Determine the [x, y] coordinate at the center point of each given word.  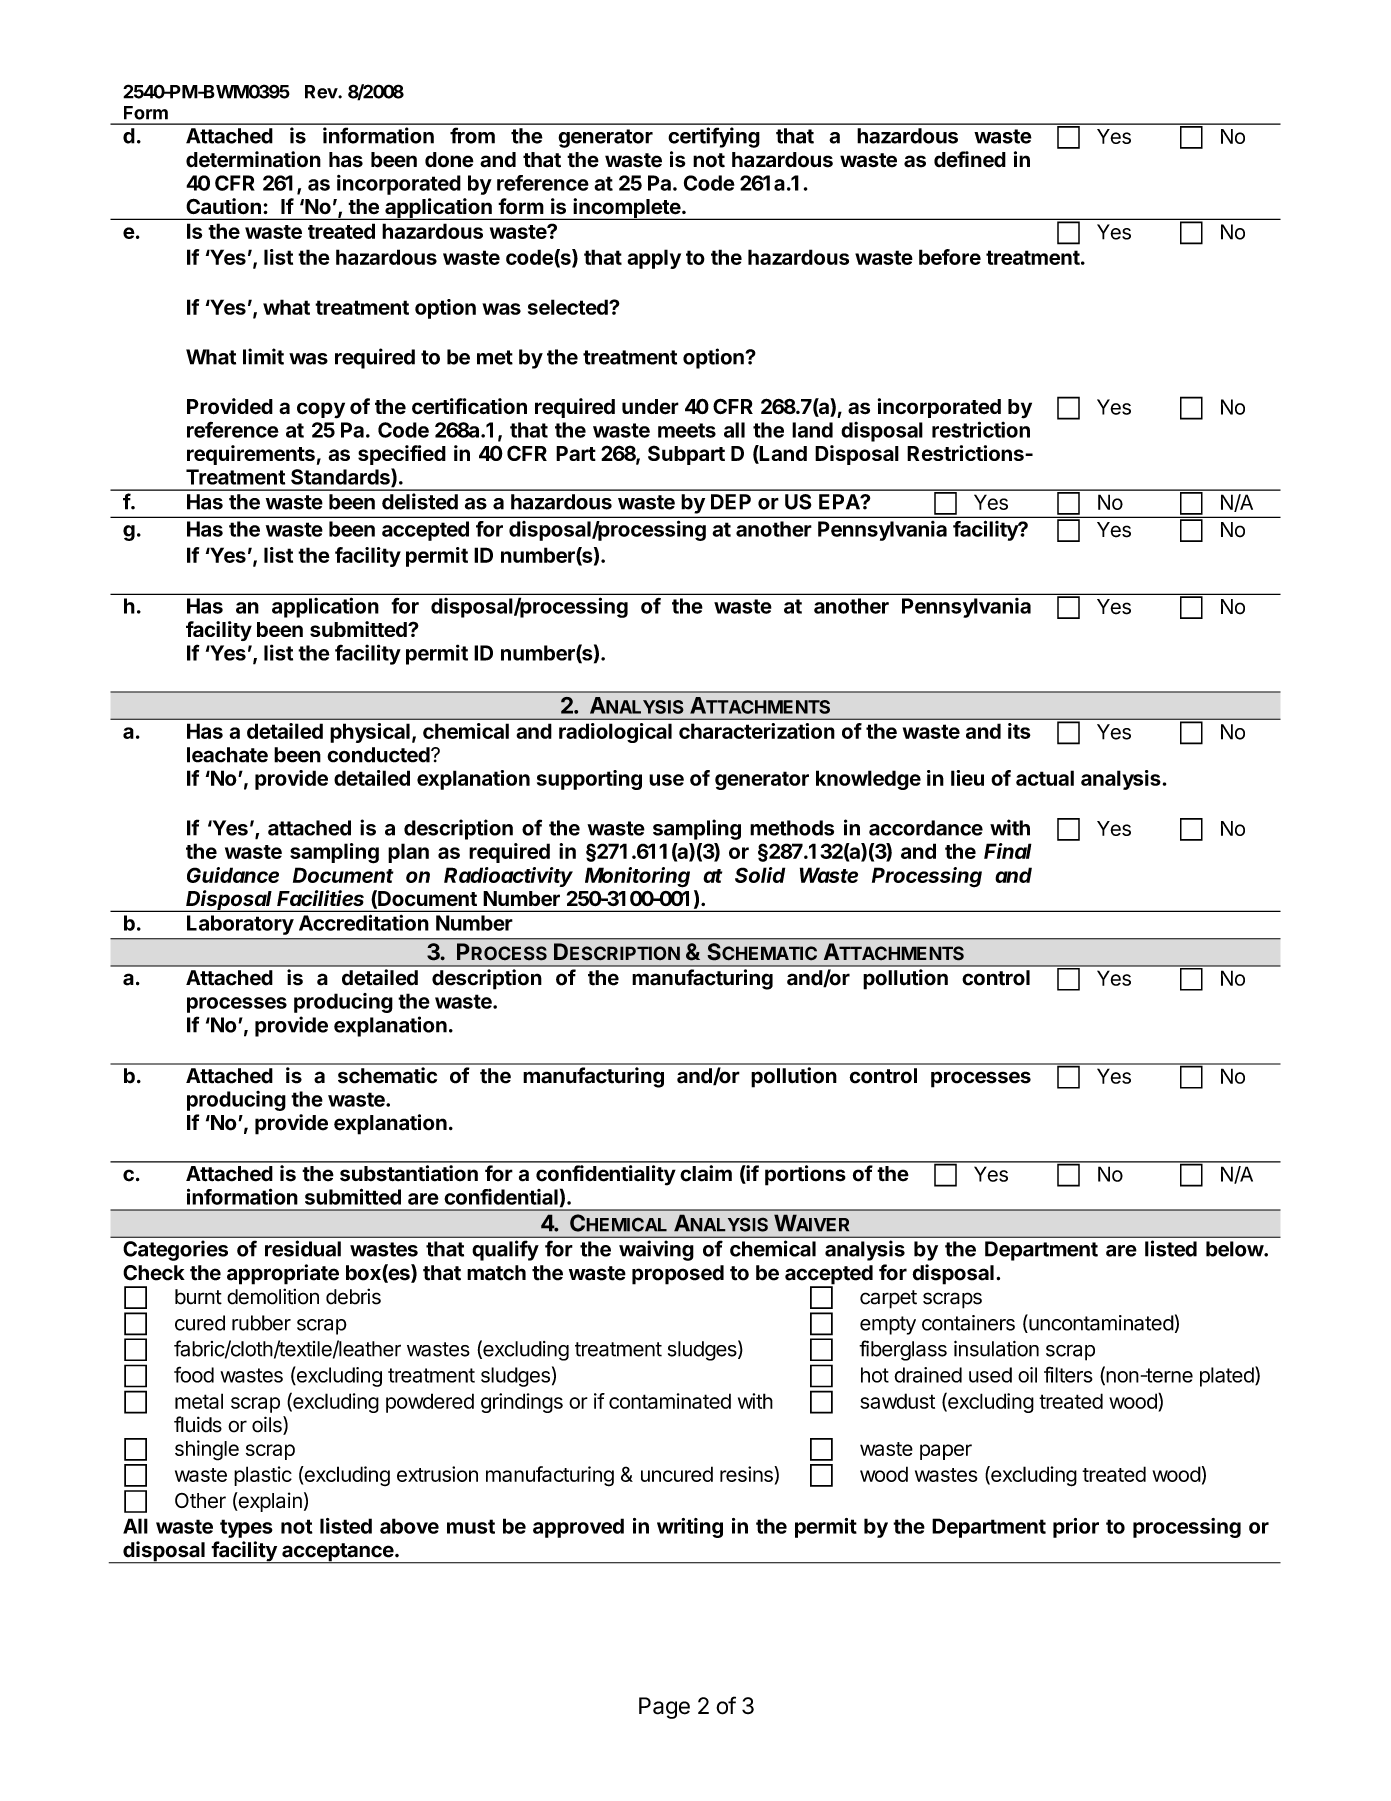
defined [970, 159]
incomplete [626, 209]
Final [1008, 851]
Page [664, 1708]
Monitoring [637, 877]
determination [253, 159]
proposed [678, 1275]
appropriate [283, 1274]
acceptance [337, 1553]
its [1019, 731]
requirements [251, 455]
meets [687, 430]
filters [1068, 1374]
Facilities [320, 898]
